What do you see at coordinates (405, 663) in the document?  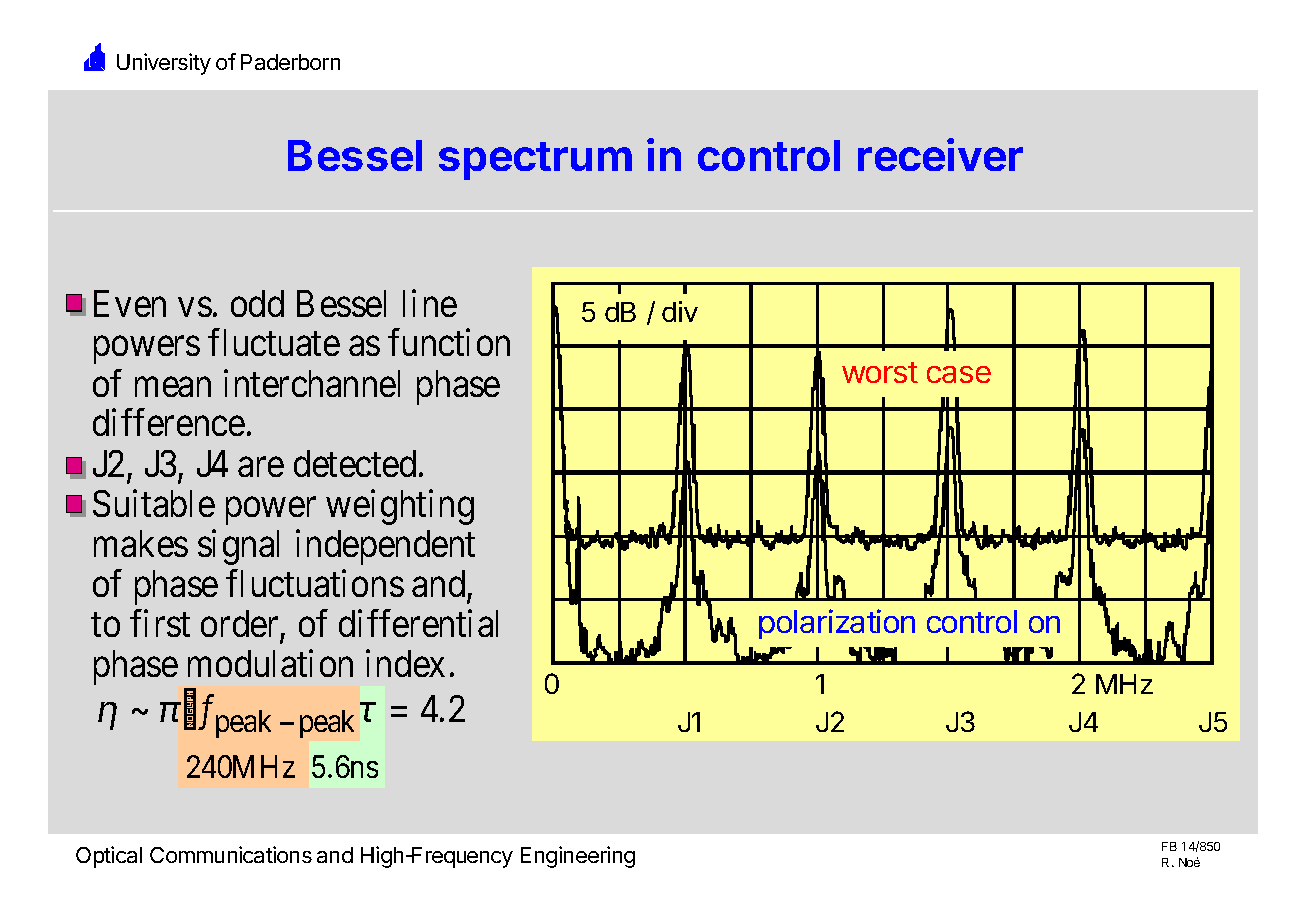 I see `index` at bounding box center [405, 663].
